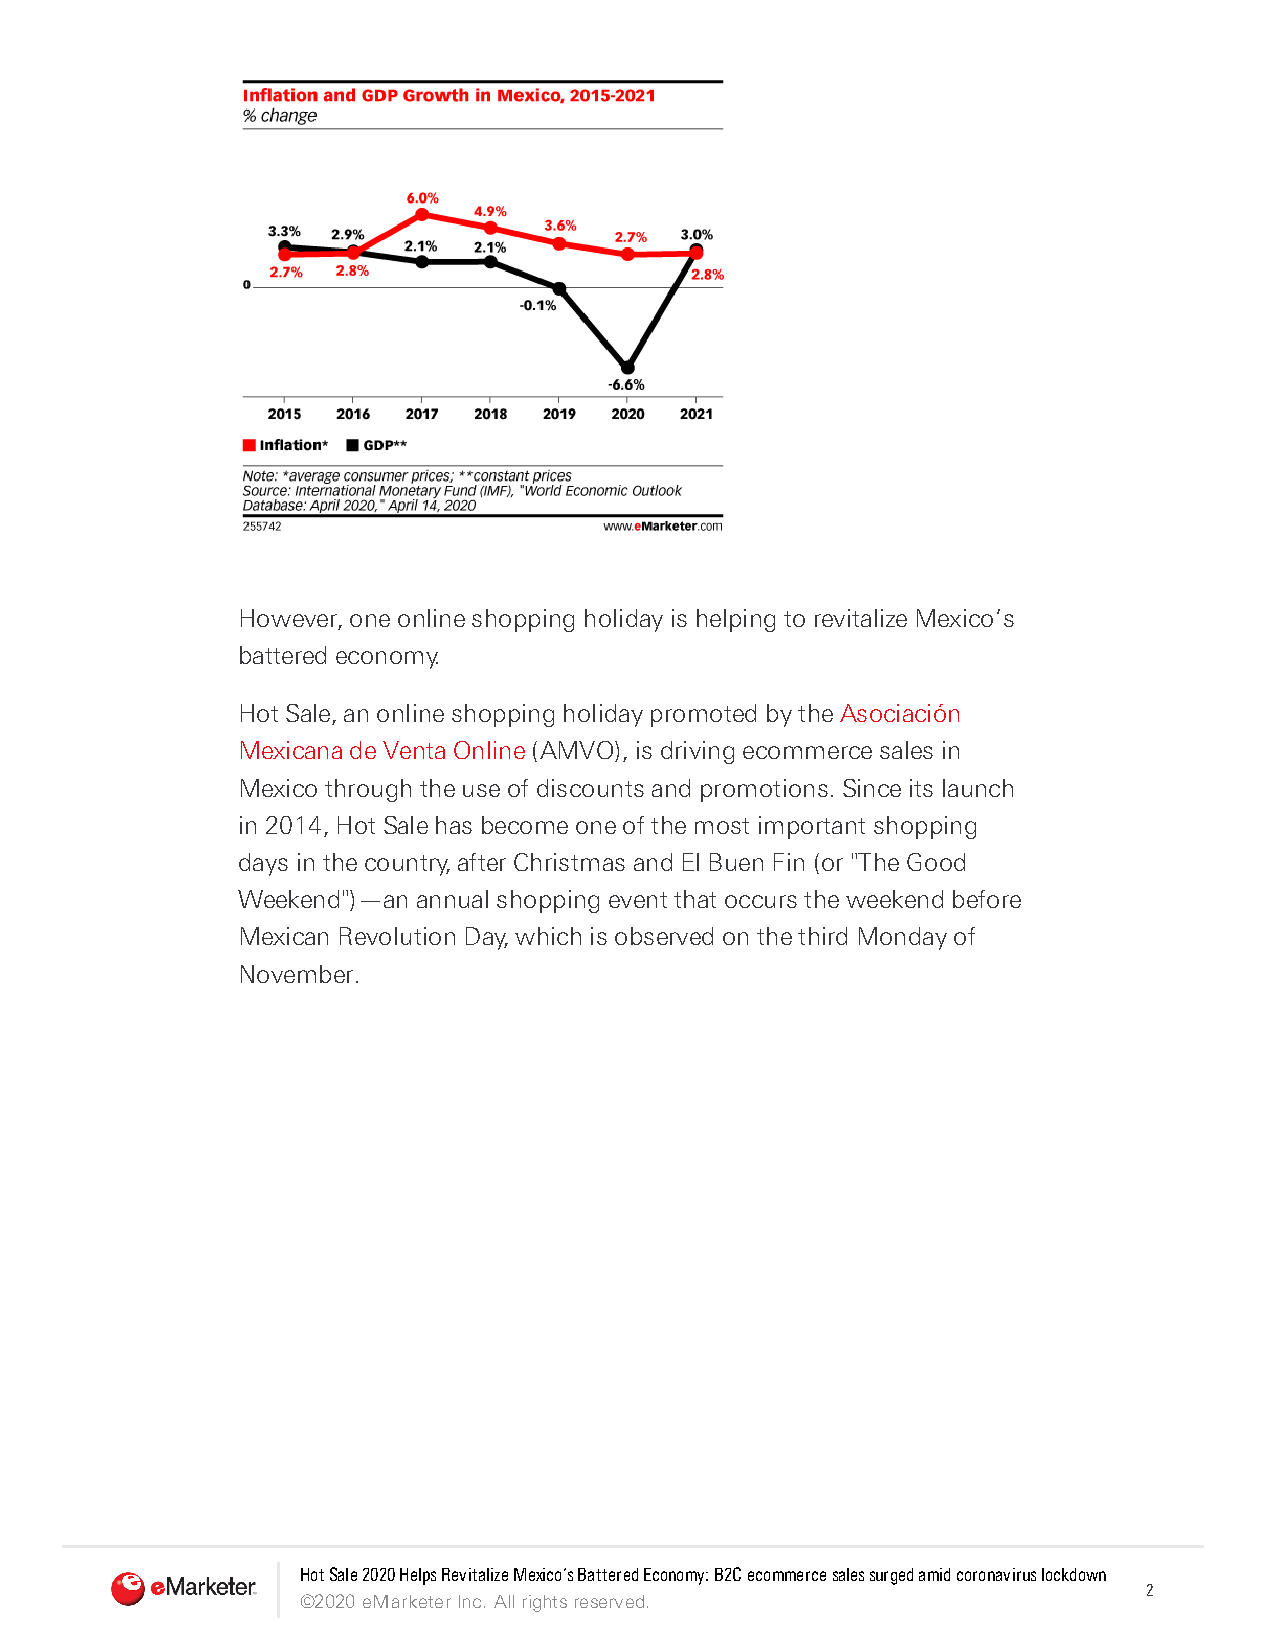  I want to click on Good, so click(936, 862).
